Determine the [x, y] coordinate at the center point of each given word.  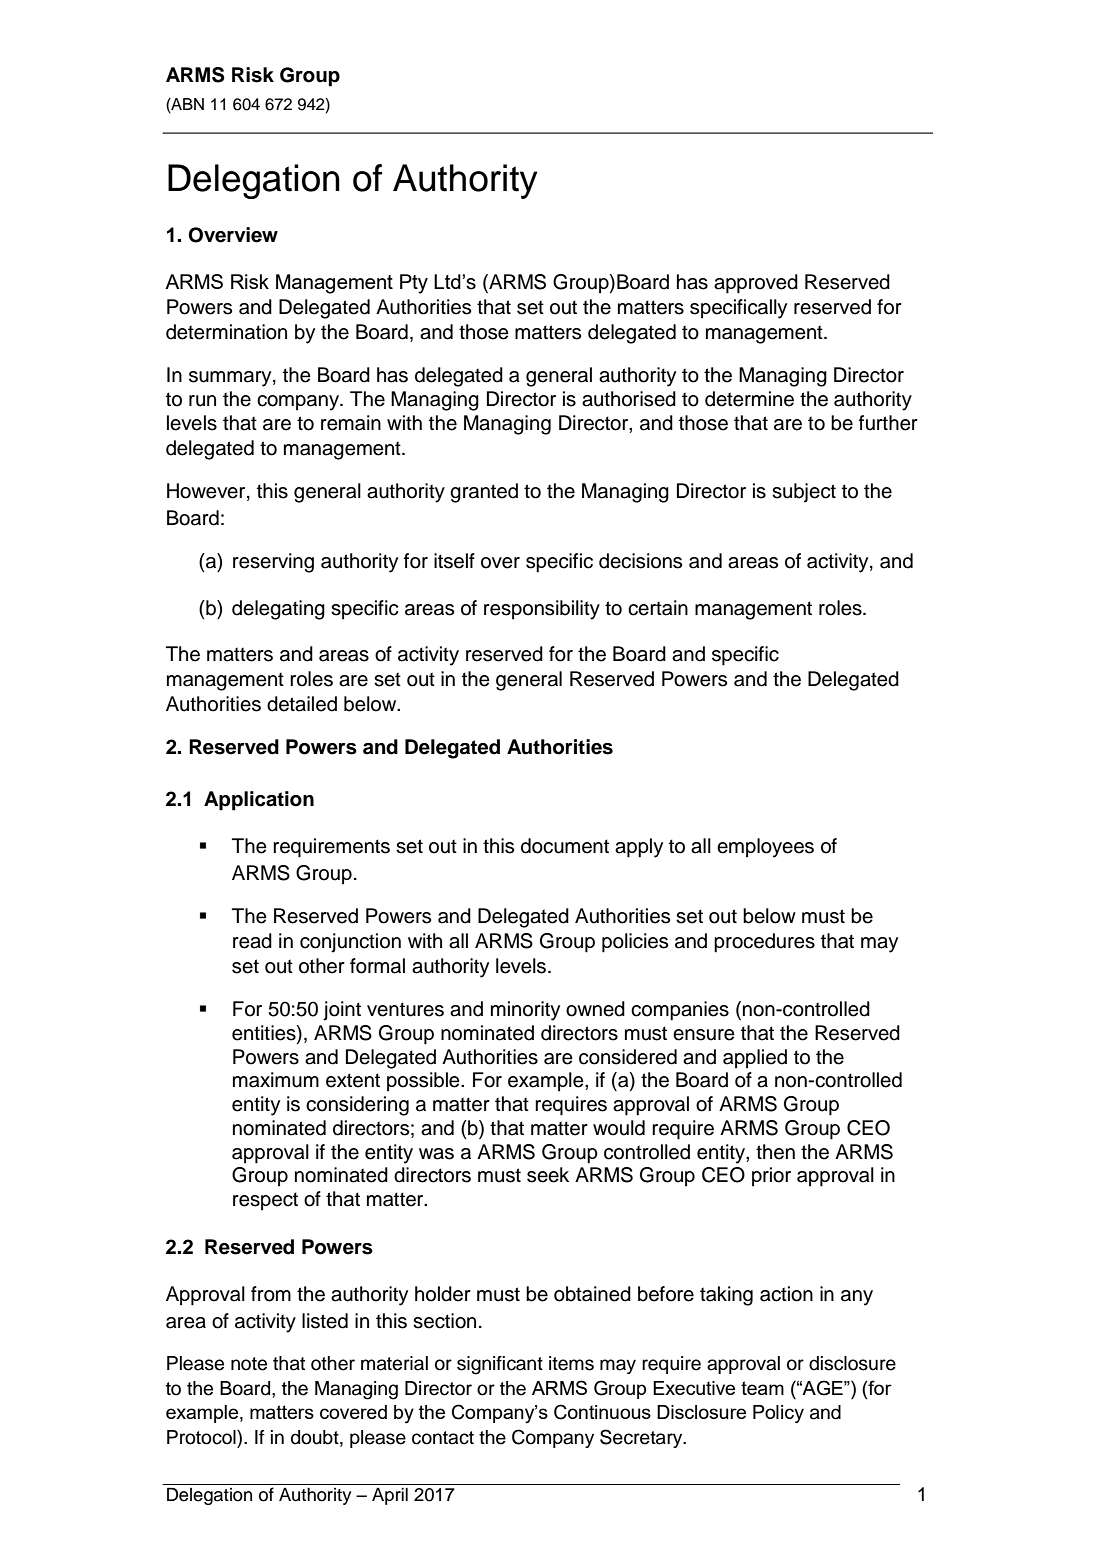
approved [756, 284]
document [565, 846]
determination [226, 332]
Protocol [202, 1437]
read [252, 941]
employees [765, 848]
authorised [629, 399]
